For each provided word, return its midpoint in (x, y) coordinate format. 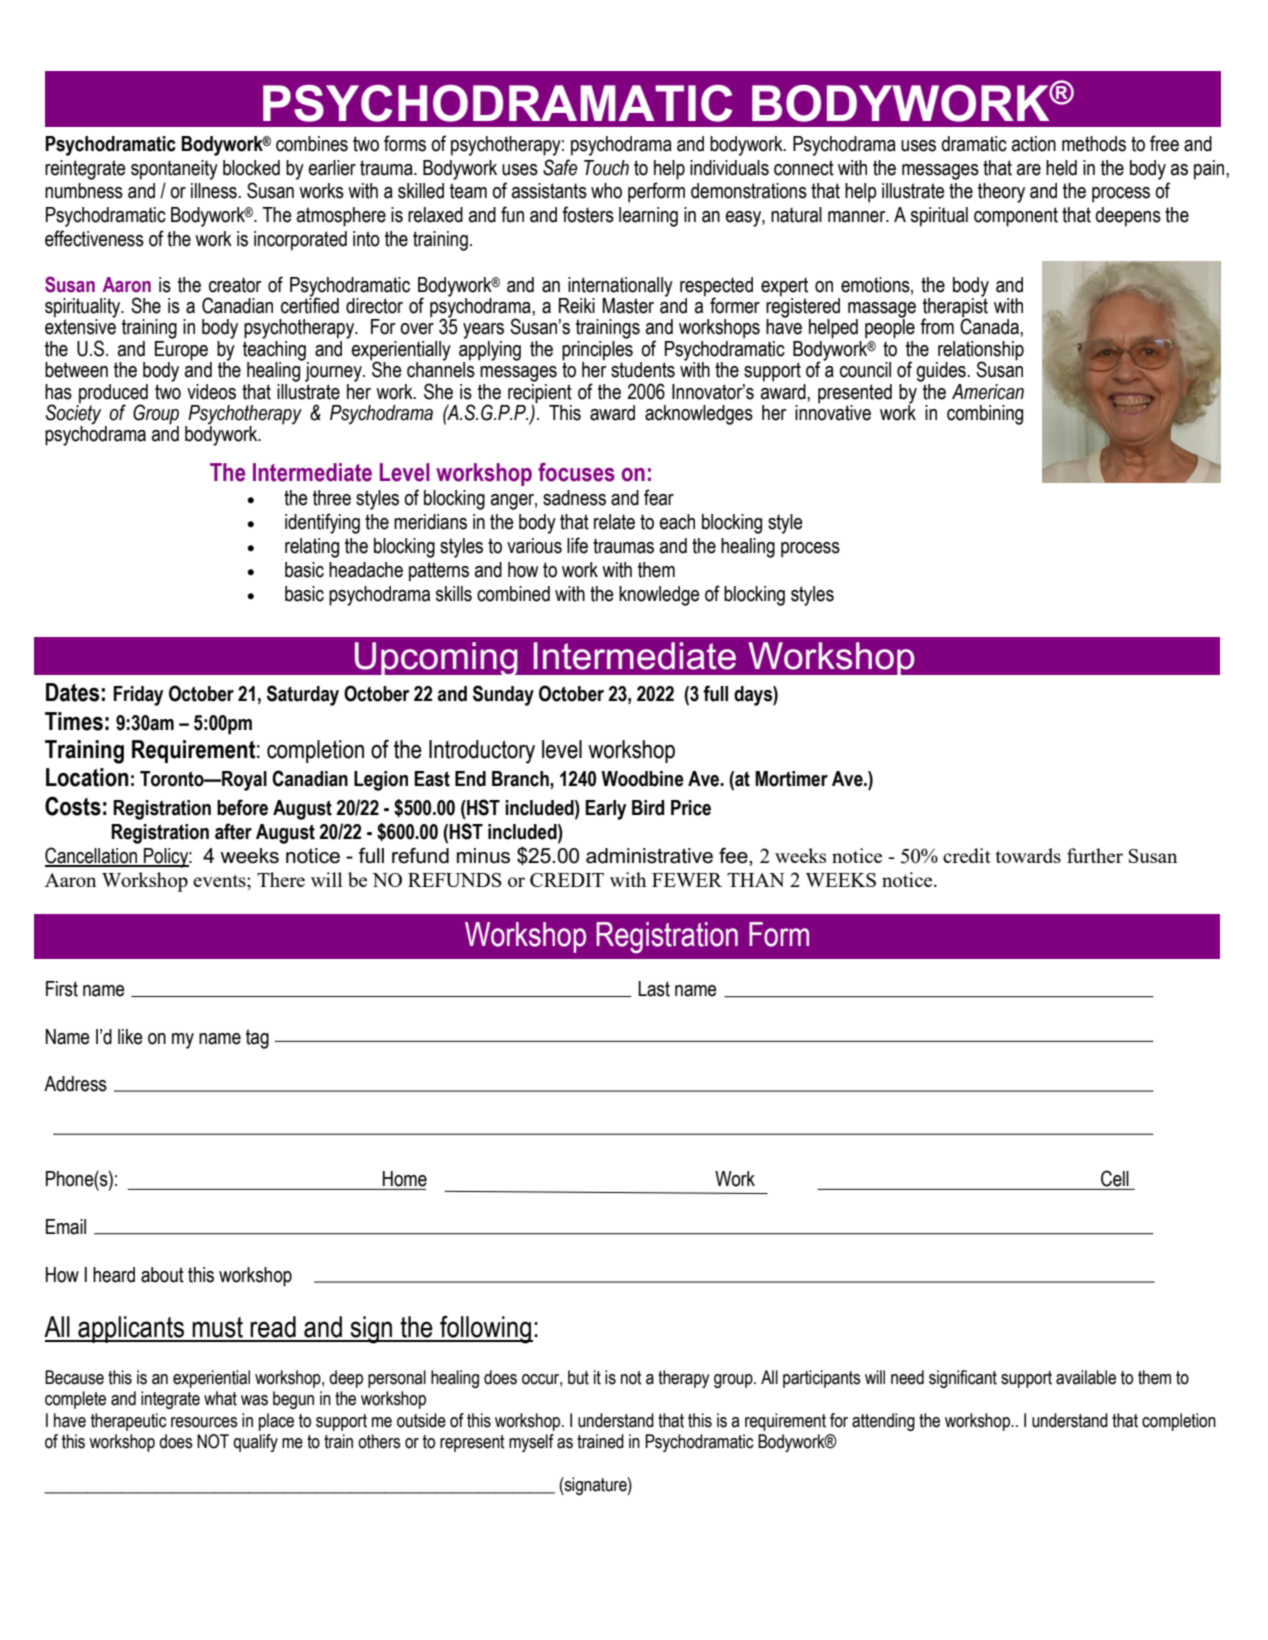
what (220, 1398)
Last (654, 989)
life (577, 545)
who (606, 191)
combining (985, 415)
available (1086, 1377)
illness (215, 191)
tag (257, 1039)
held (1061, 168)
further (1095, 855)
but (578, 1377)
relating (312, 548)
